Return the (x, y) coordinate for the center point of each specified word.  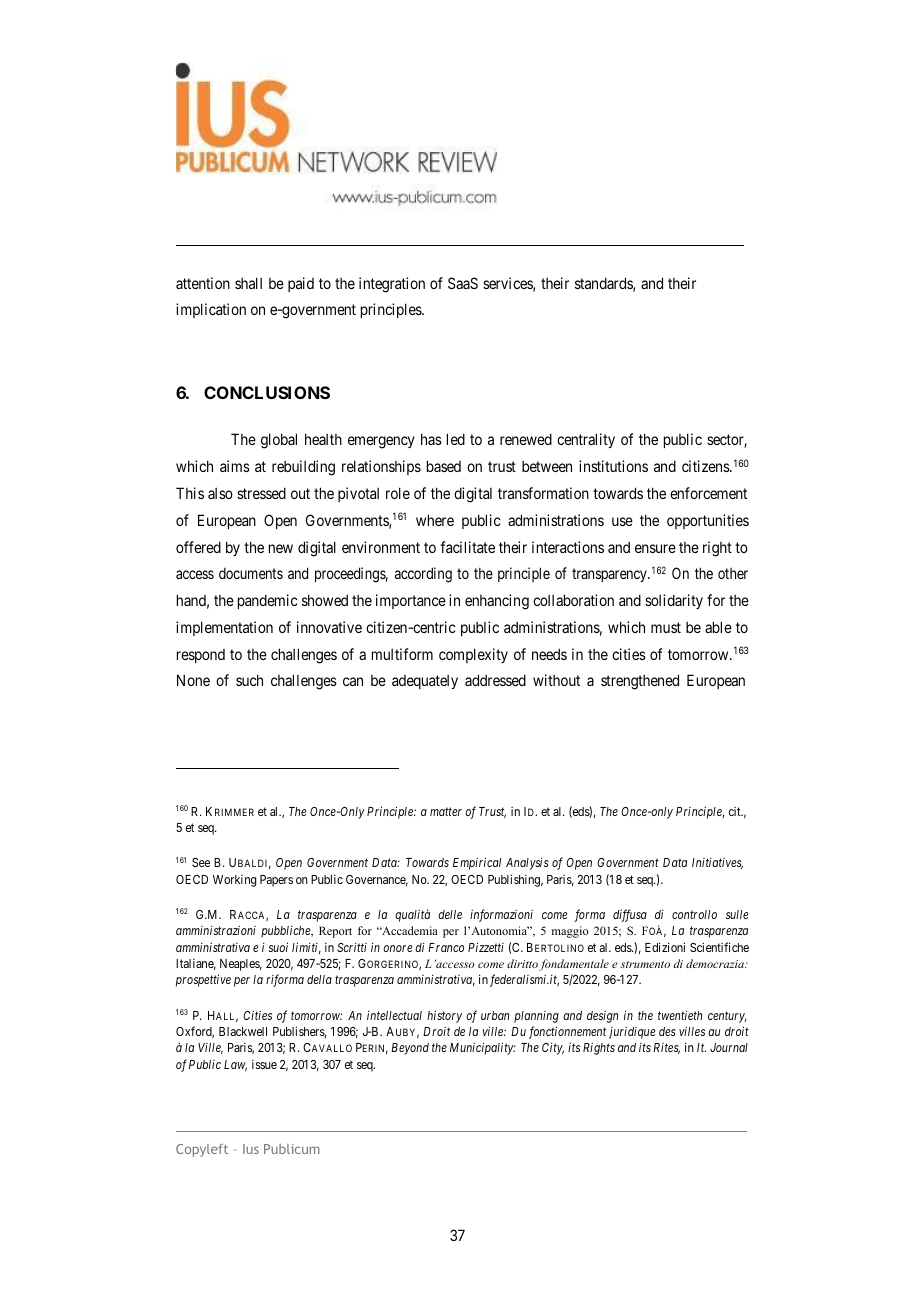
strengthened (640, 682)
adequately (425, 682)
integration (392, 285)
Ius (251, 1149)
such (249, 680)
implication (211, 310)
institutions (613, 466)
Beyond (410, 1049)
